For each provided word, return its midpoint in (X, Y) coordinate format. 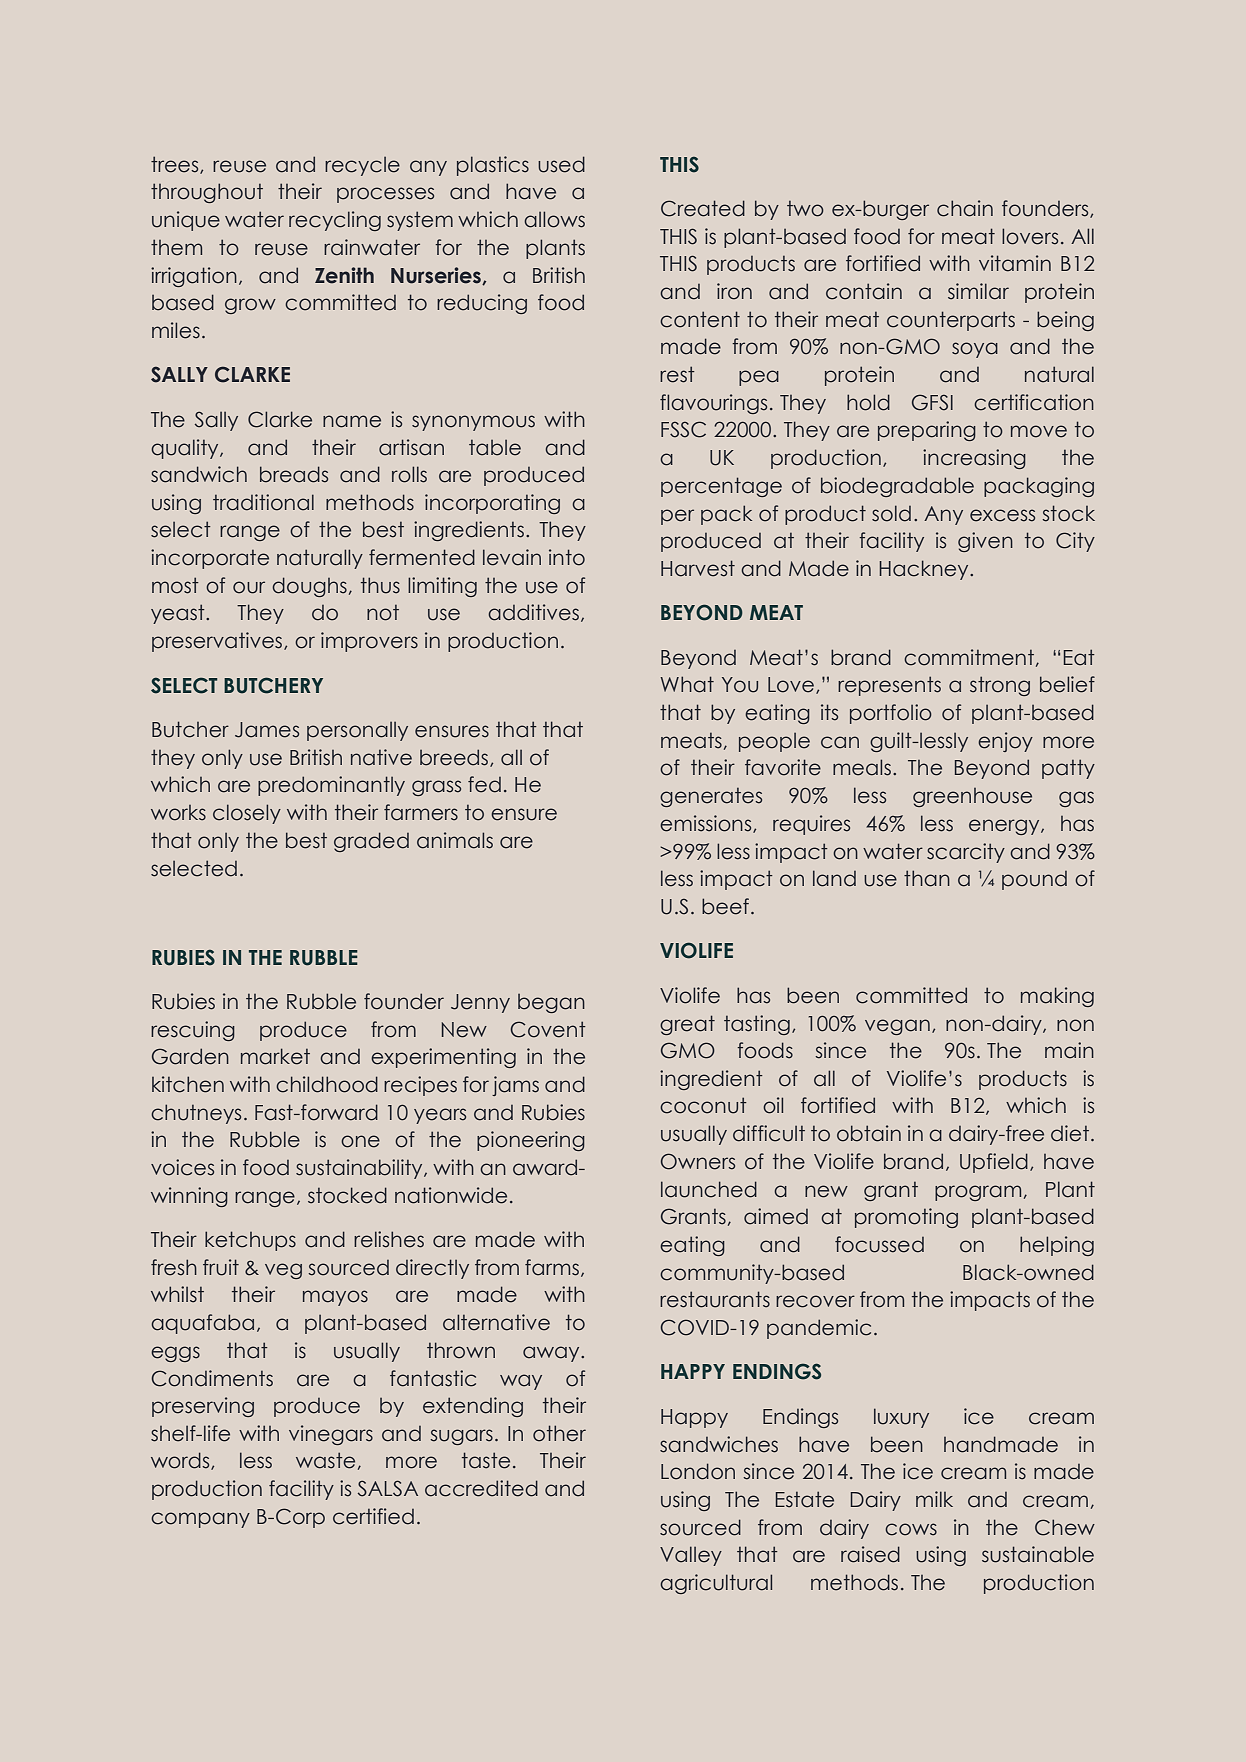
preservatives (218, 642)
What (687, 684)
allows (554, 219)
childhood (327, 1084)
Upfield (994, 1163)
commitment (969, 657)
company (200, 1520)
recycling (335, 221)
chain (965, 208)
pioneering (531, 1141)
